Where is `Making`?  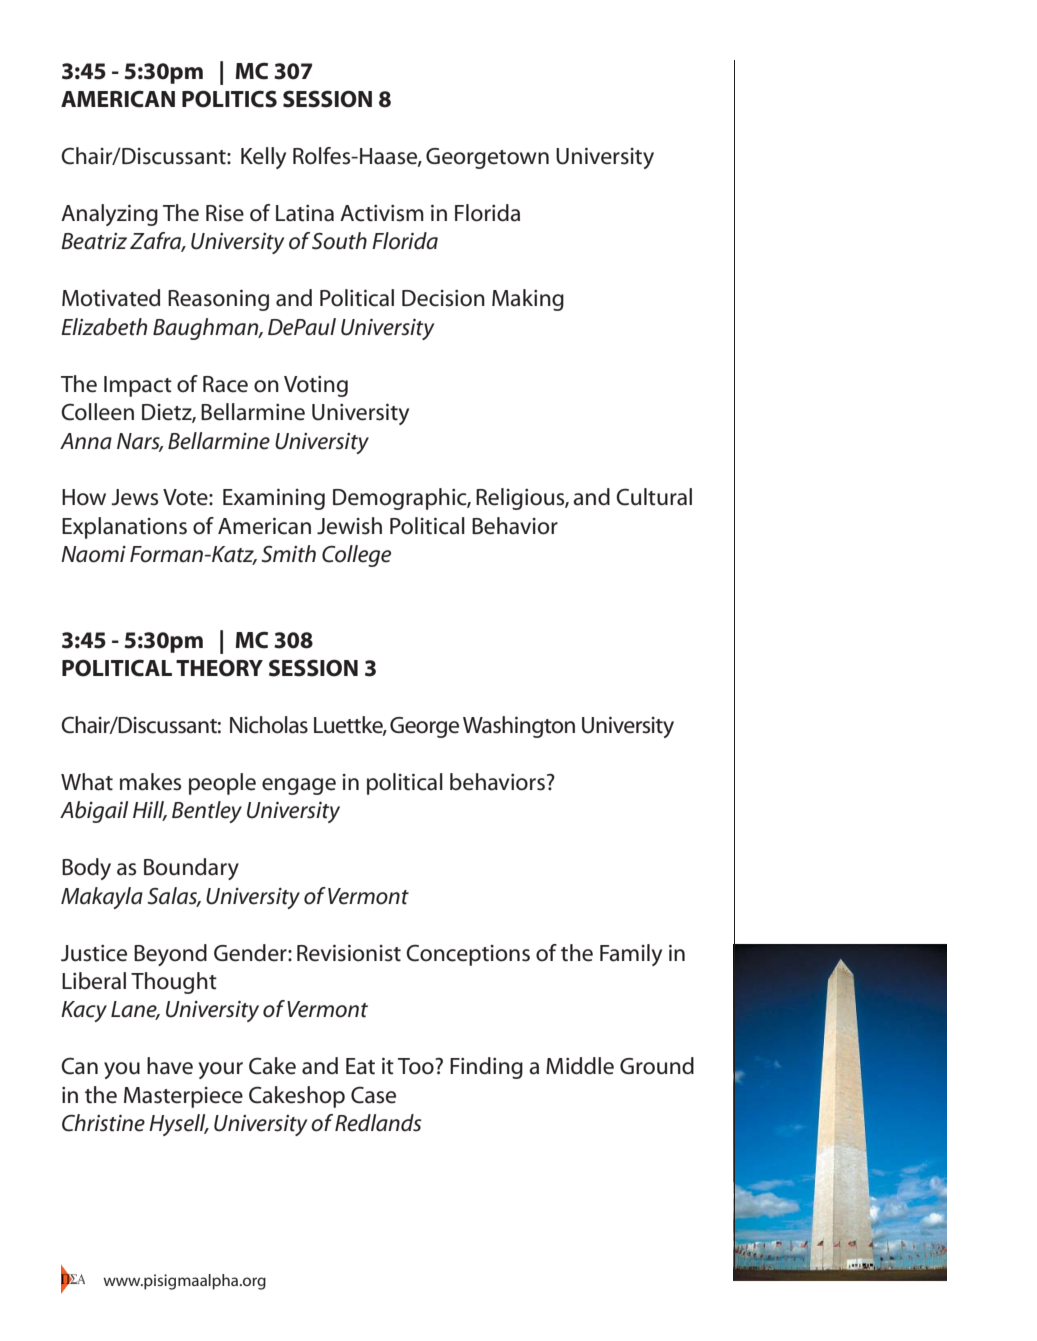 Making is located at coordinates (528, 300).
